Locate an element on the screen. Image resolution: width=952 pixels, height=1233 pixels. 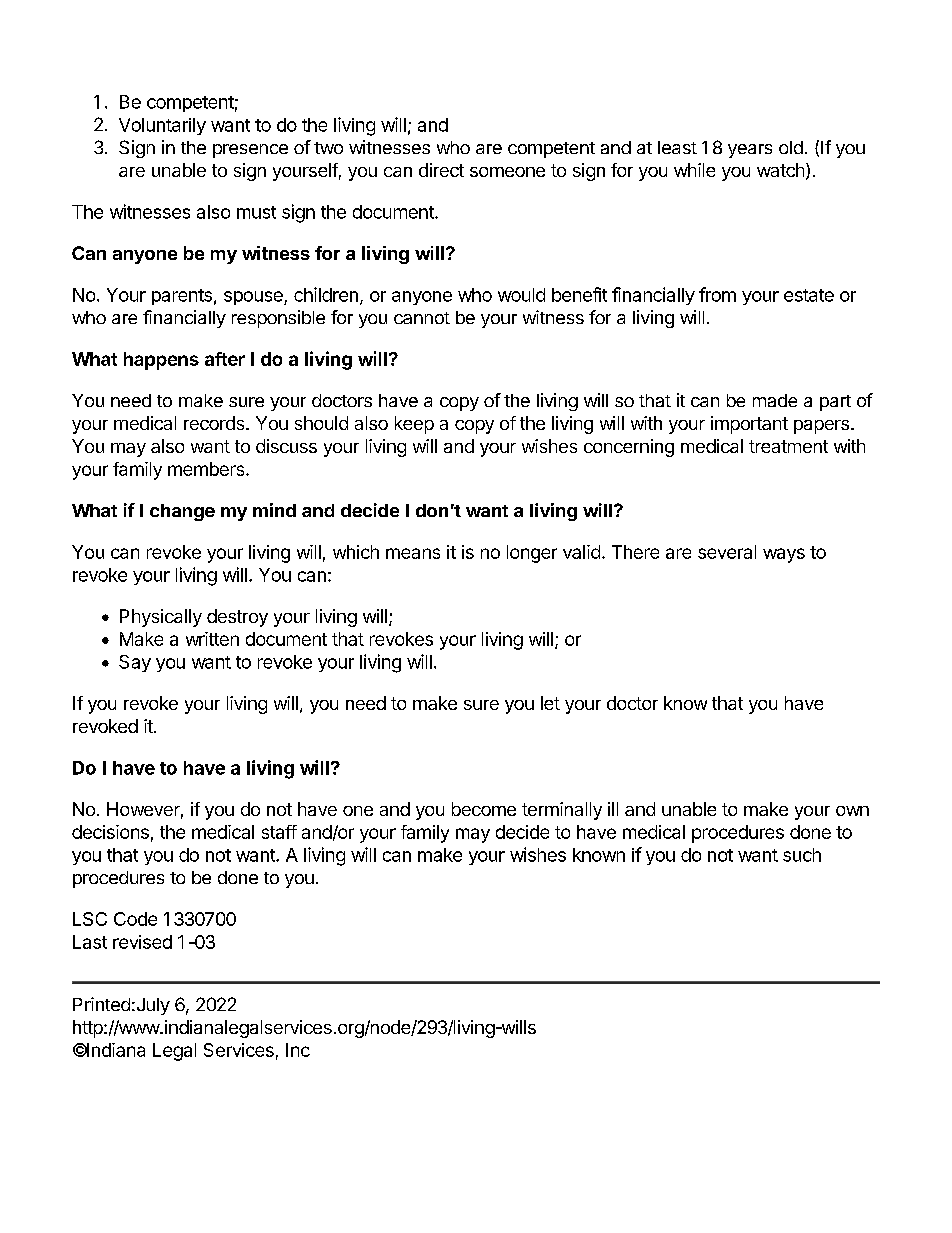
Inc is located at coordinates (298, 1050).
